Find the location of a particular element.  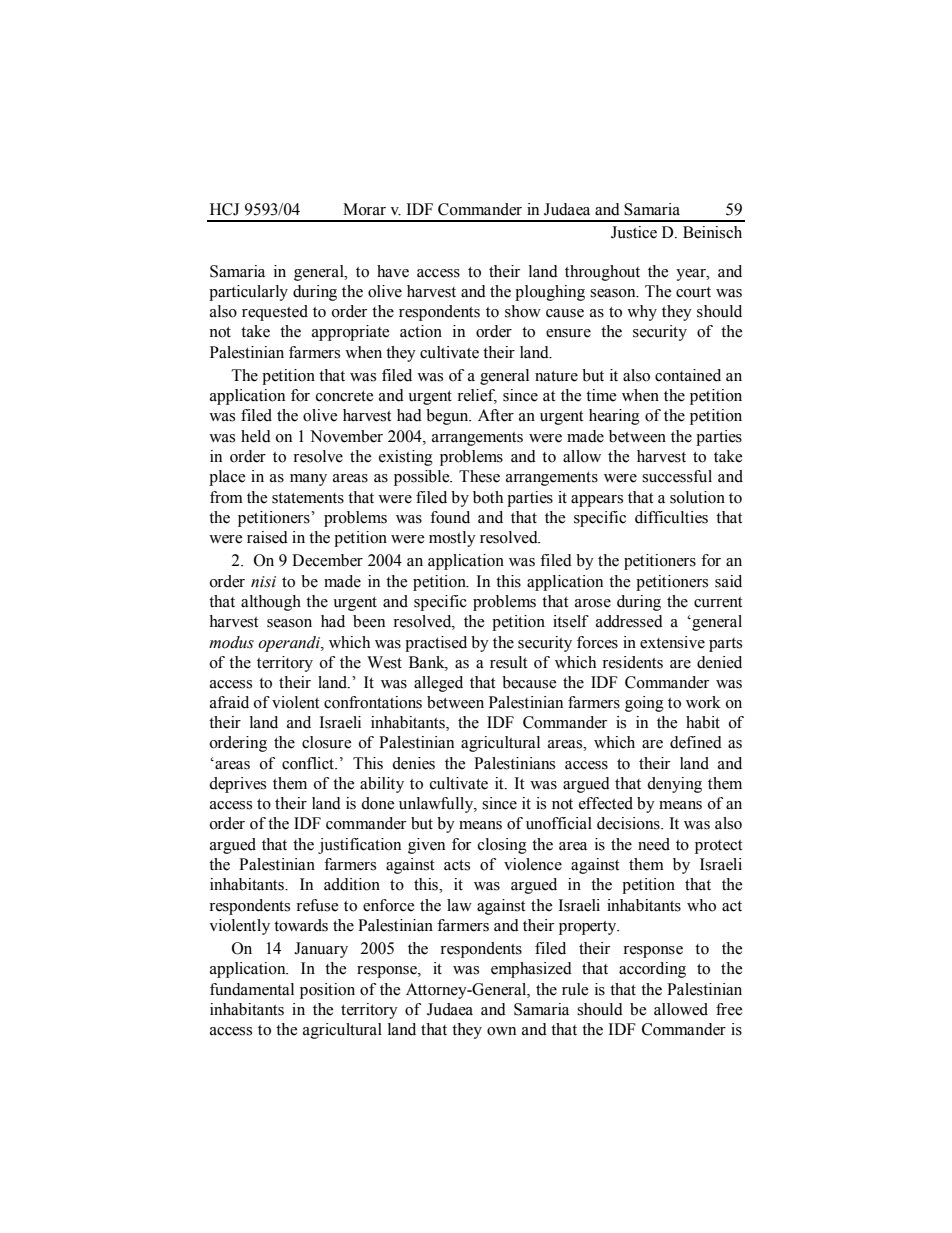

extensive is located at coordinates (672, 642).
